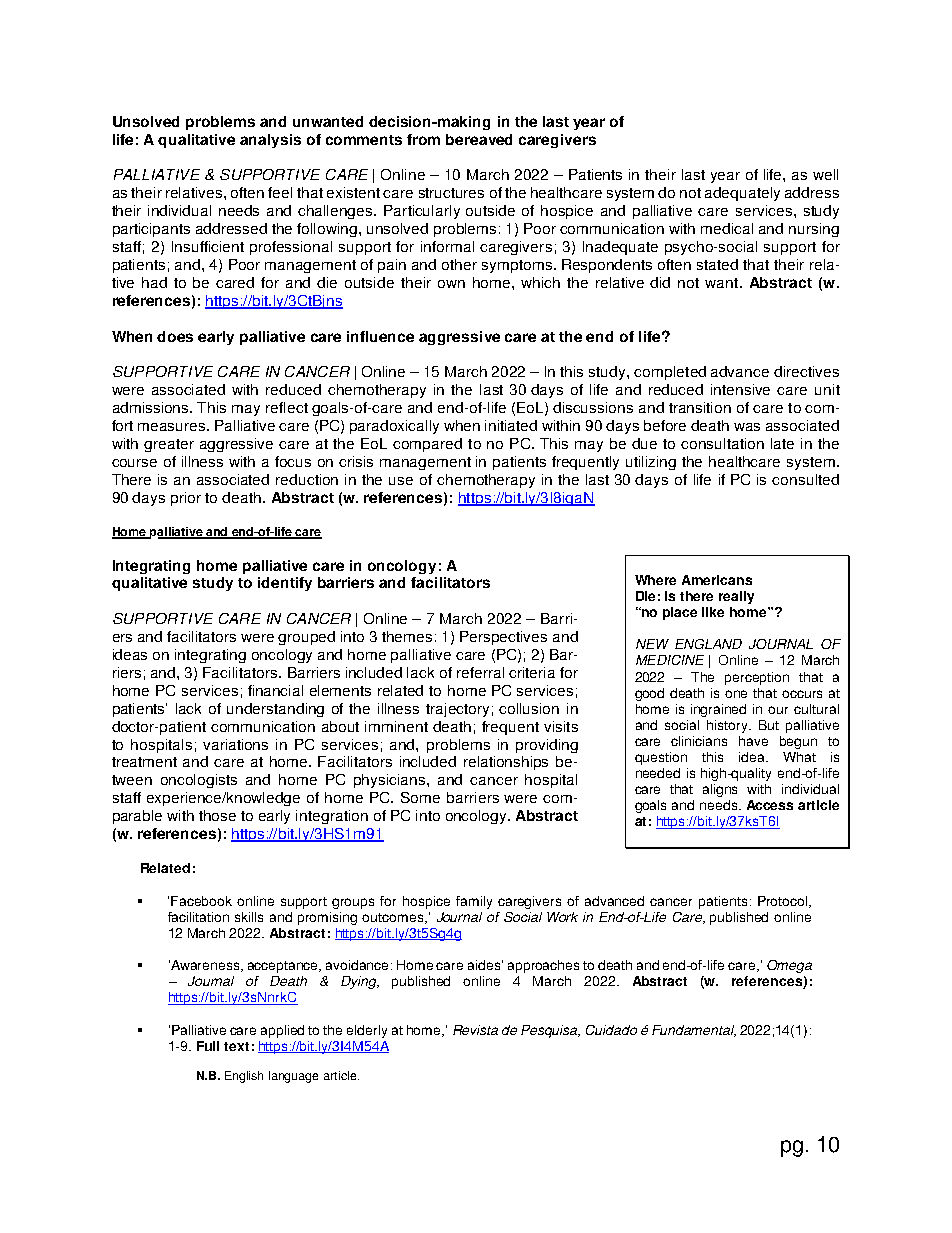 Image resolution: width=952 pixels, height=1233 pixels. What do you see at coordinates (427, 445) in the page?
I see `compared` at bounding box center [427, 445].
